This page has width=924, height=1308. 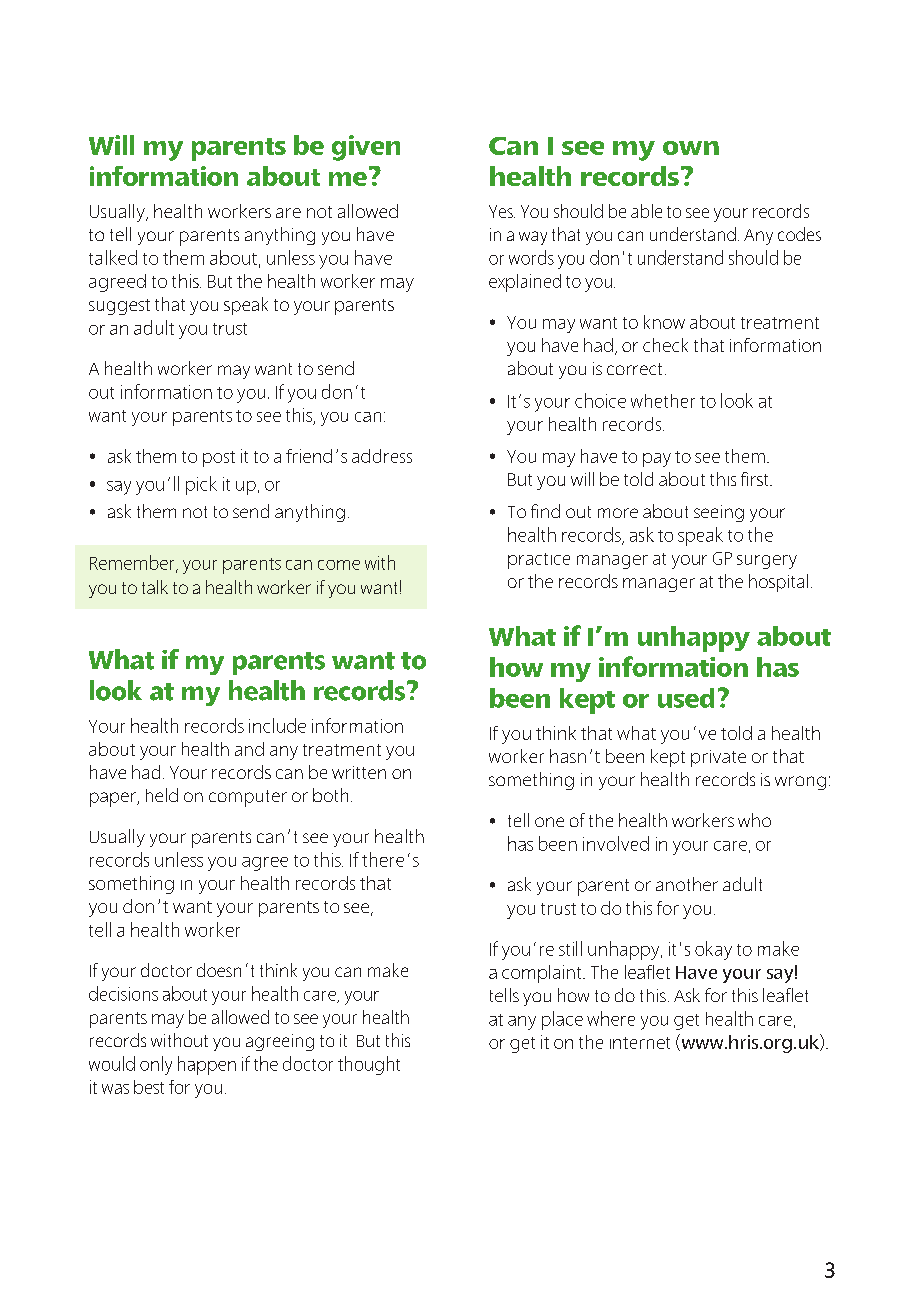 I want to click on own, so click(x=691, y=148).
